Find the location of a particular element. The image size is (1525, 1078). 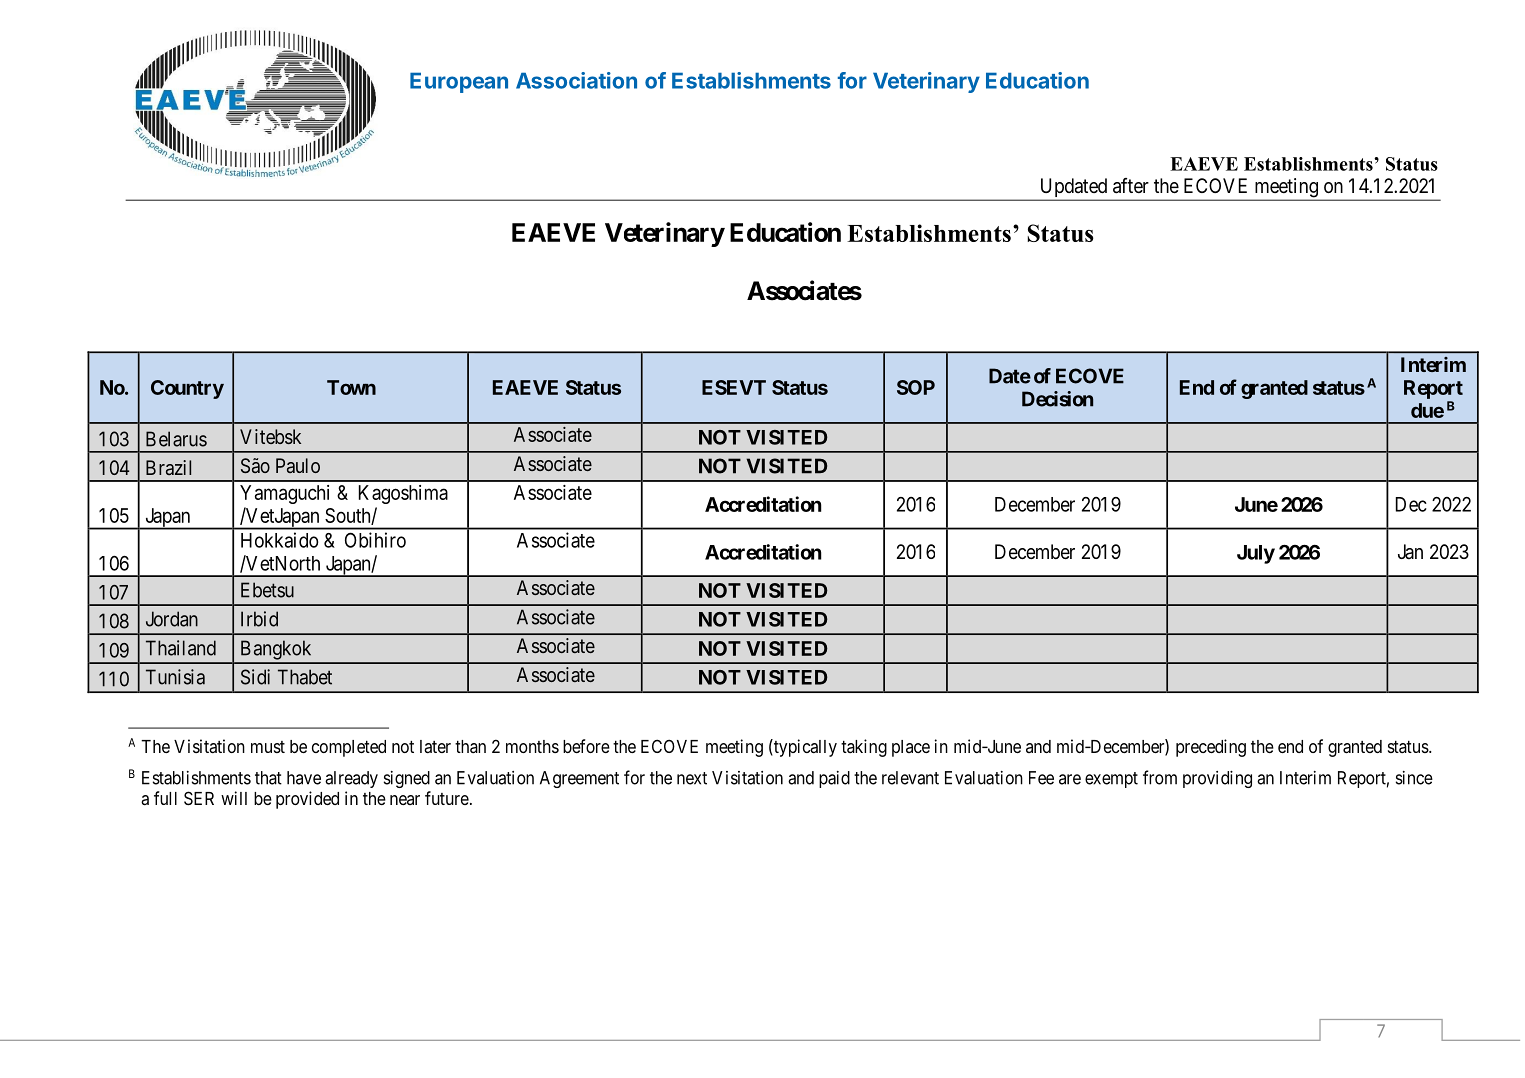

have is located at coordinates (304, 778).
